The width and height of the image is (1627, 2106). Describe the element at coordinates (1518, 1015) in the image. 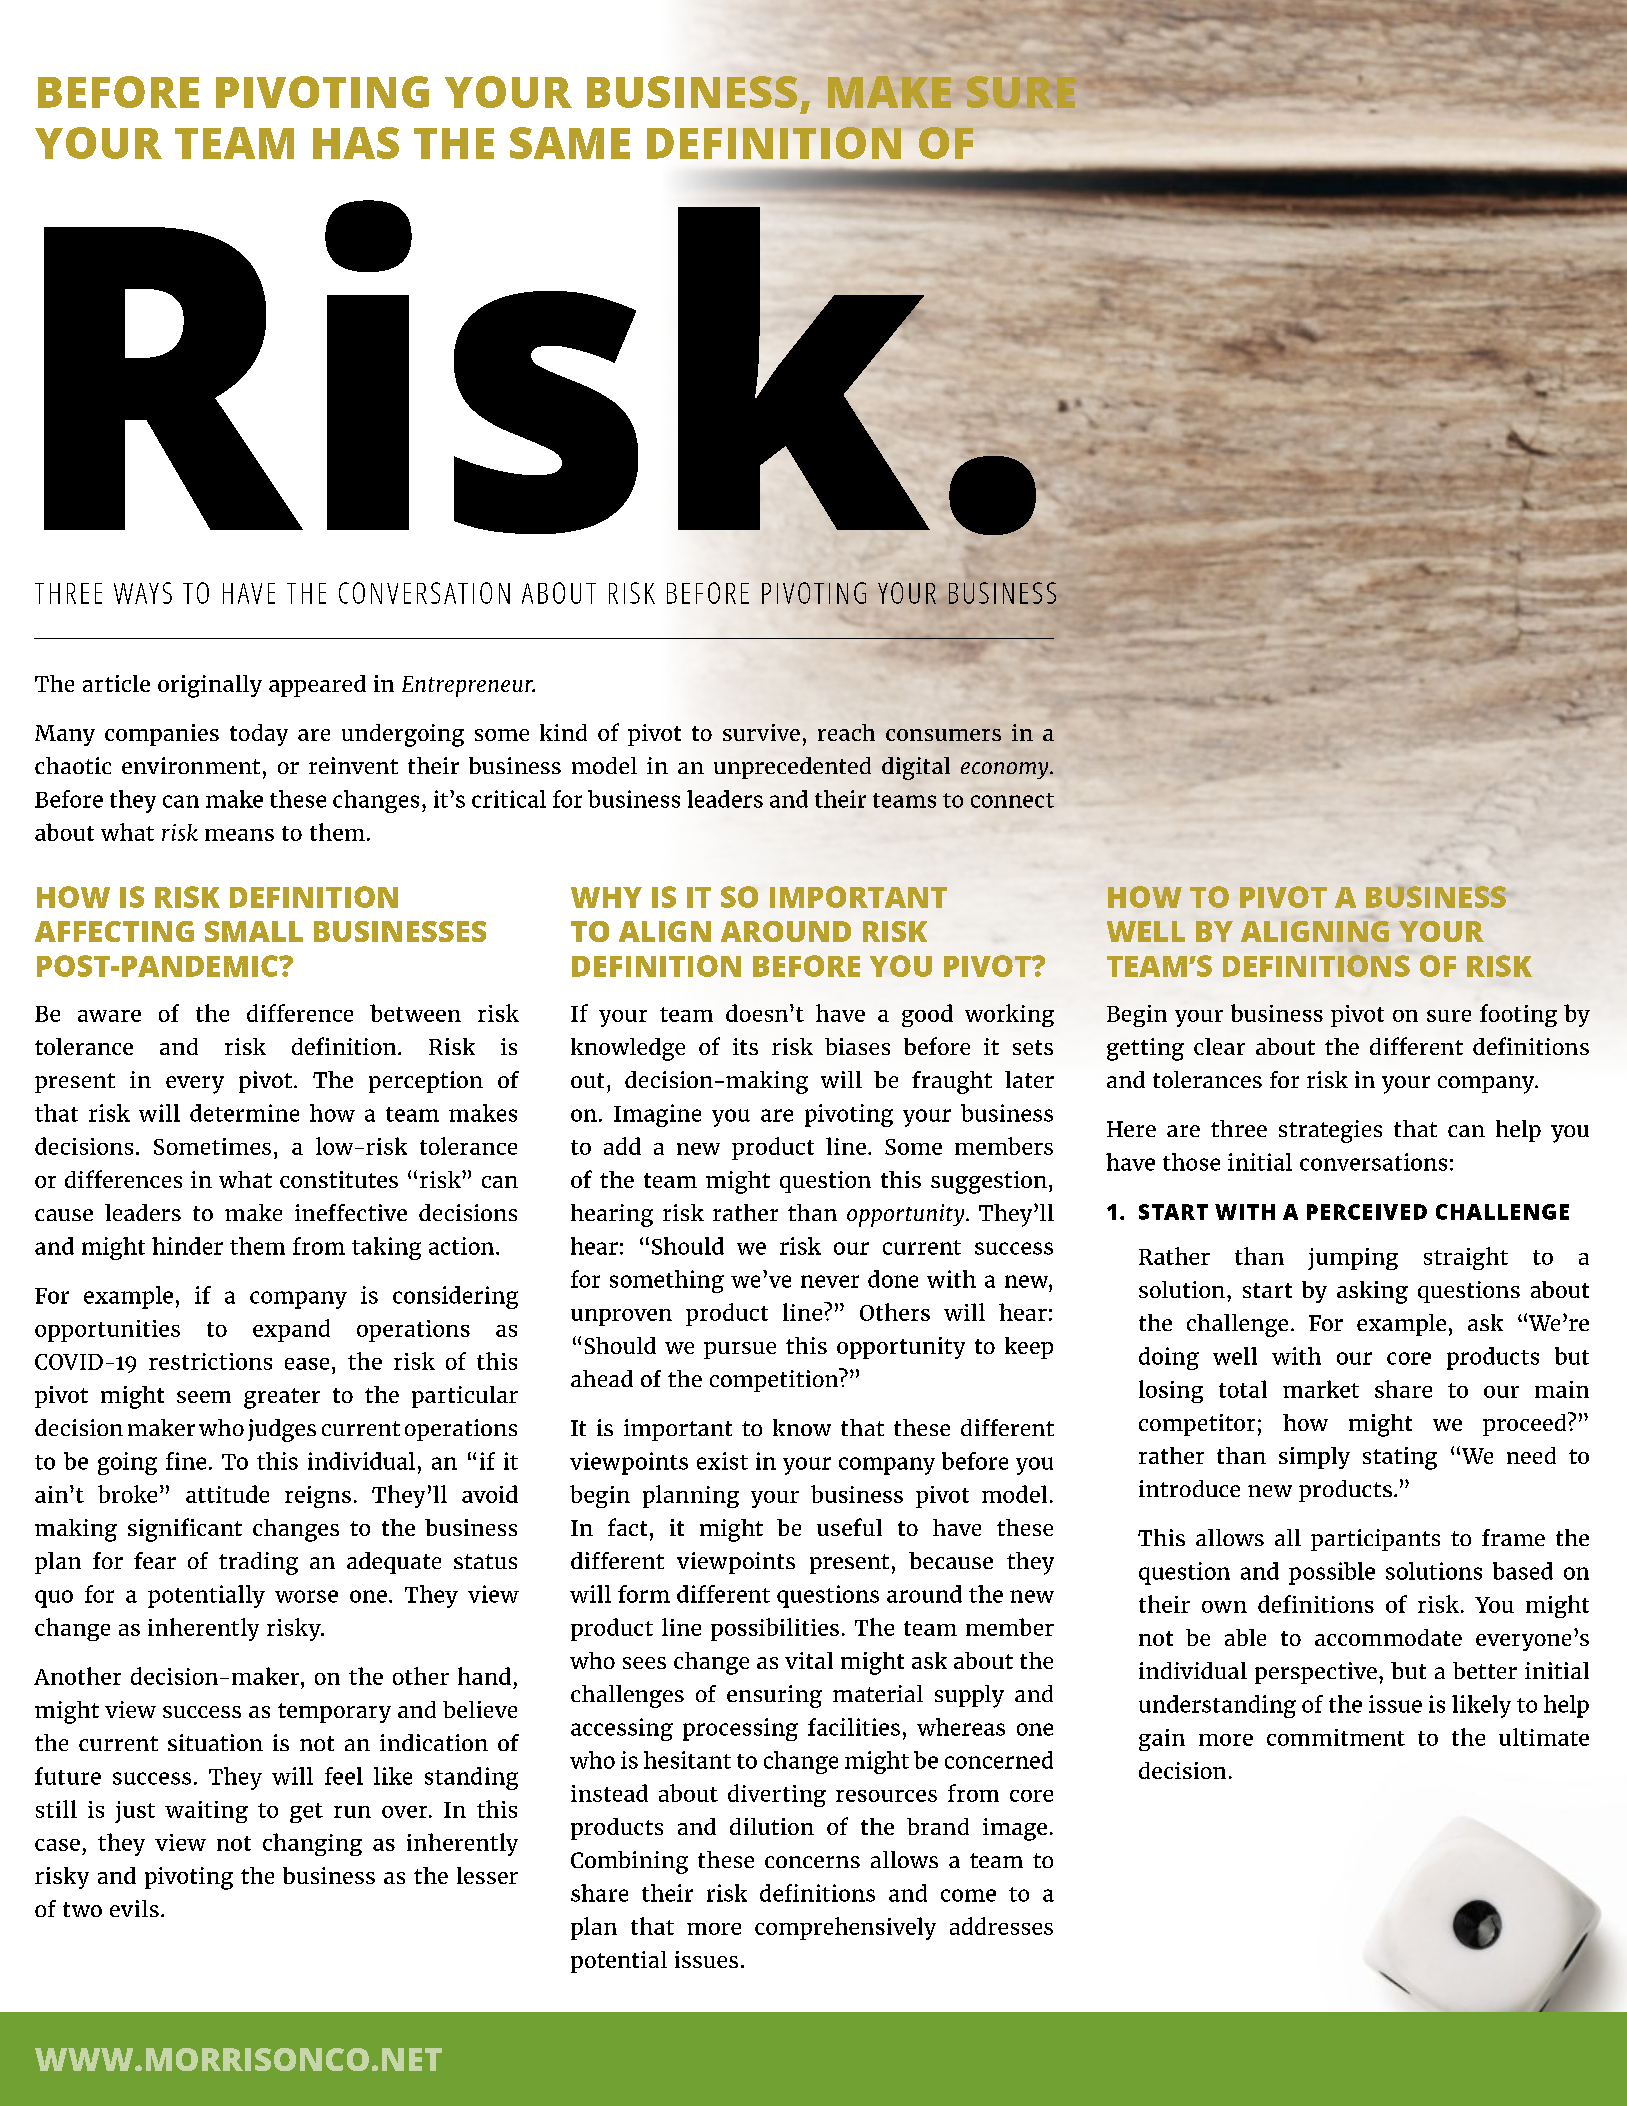

I see `footing` at that location.
